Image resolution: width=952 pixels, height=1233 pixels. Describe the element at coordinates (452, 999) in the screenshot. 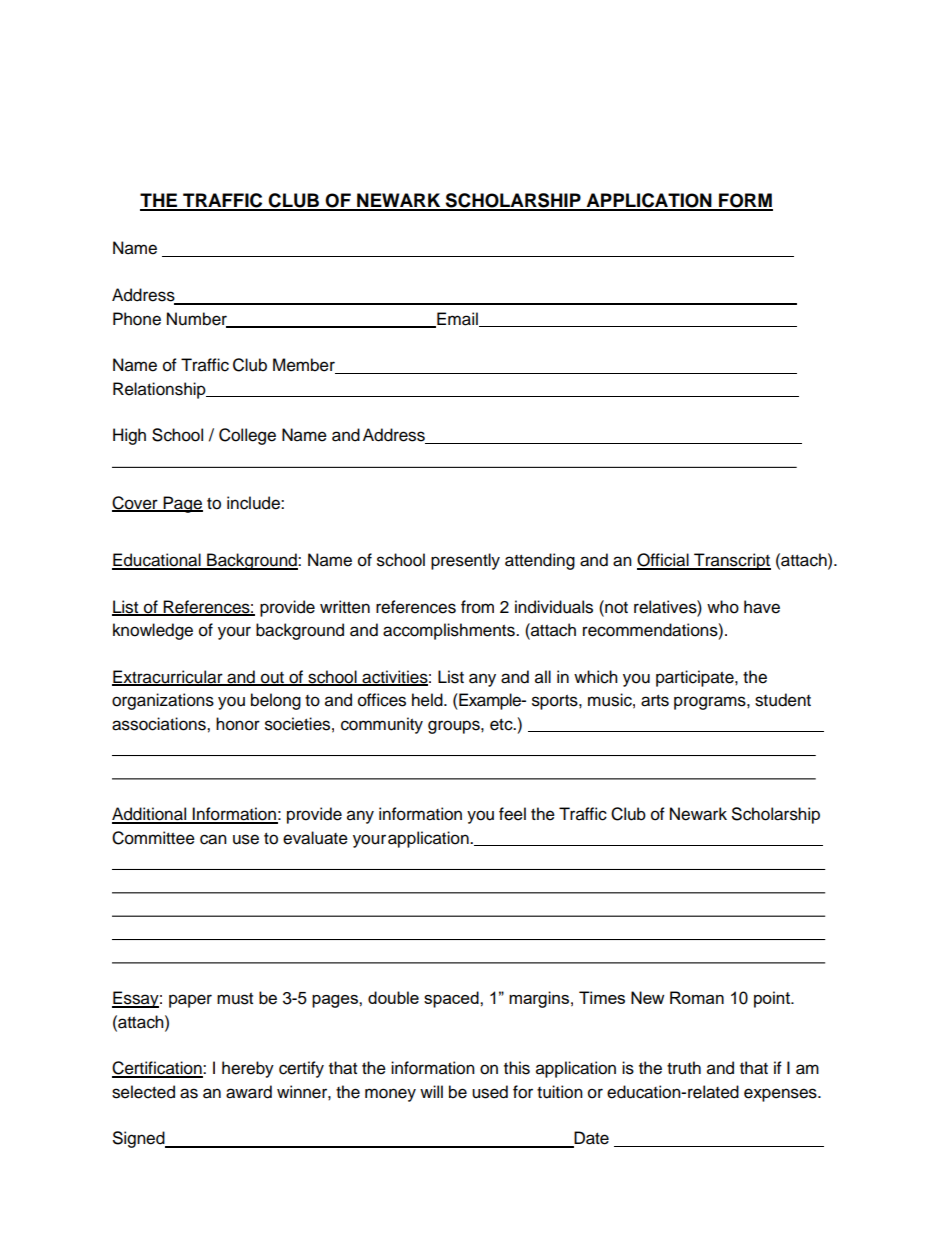

I see `spaced` at that location.
